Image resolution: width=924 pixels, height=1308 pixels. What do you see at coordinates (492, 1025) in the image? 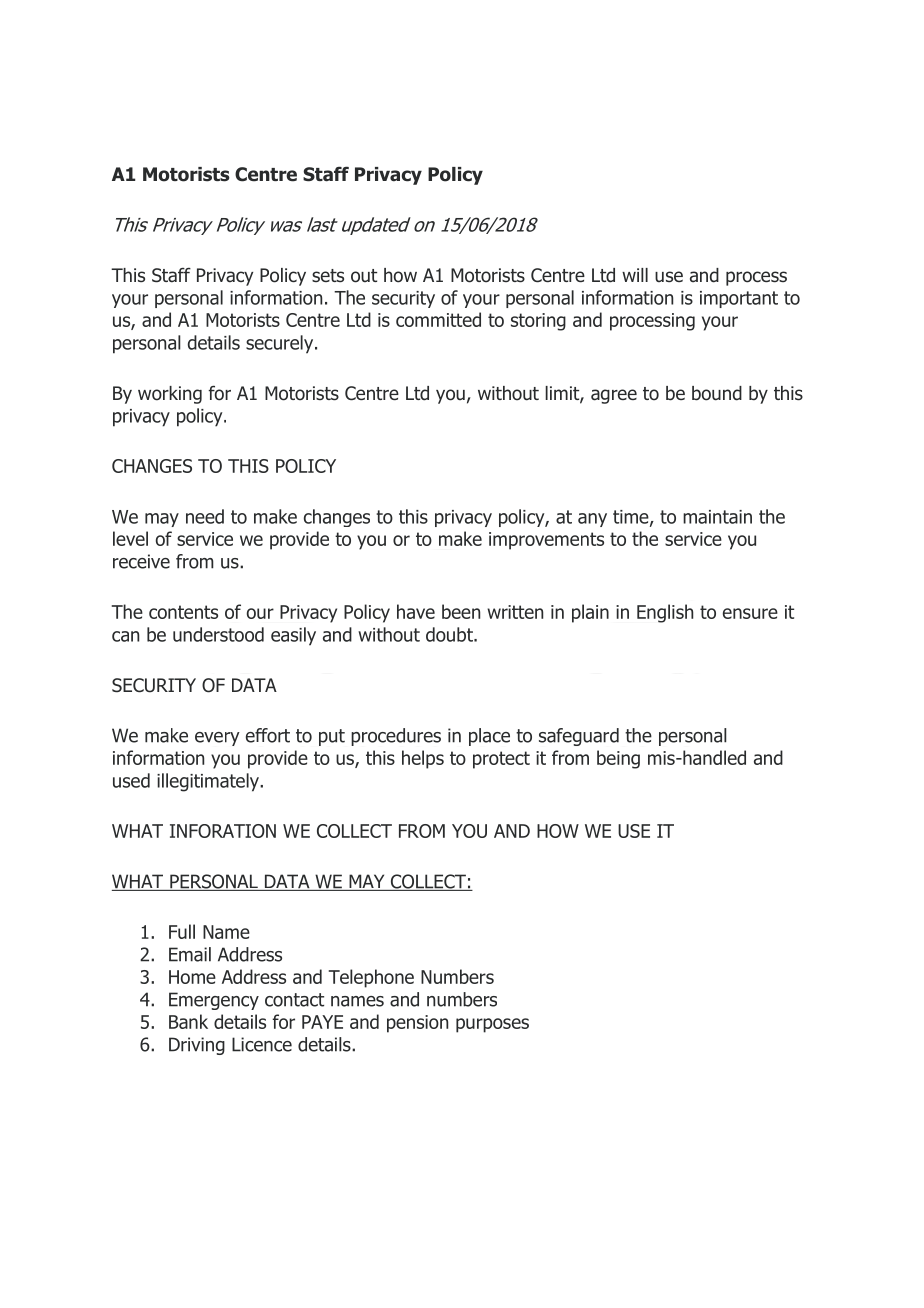
I see `purposes` at bounding box center [492, 1025].
